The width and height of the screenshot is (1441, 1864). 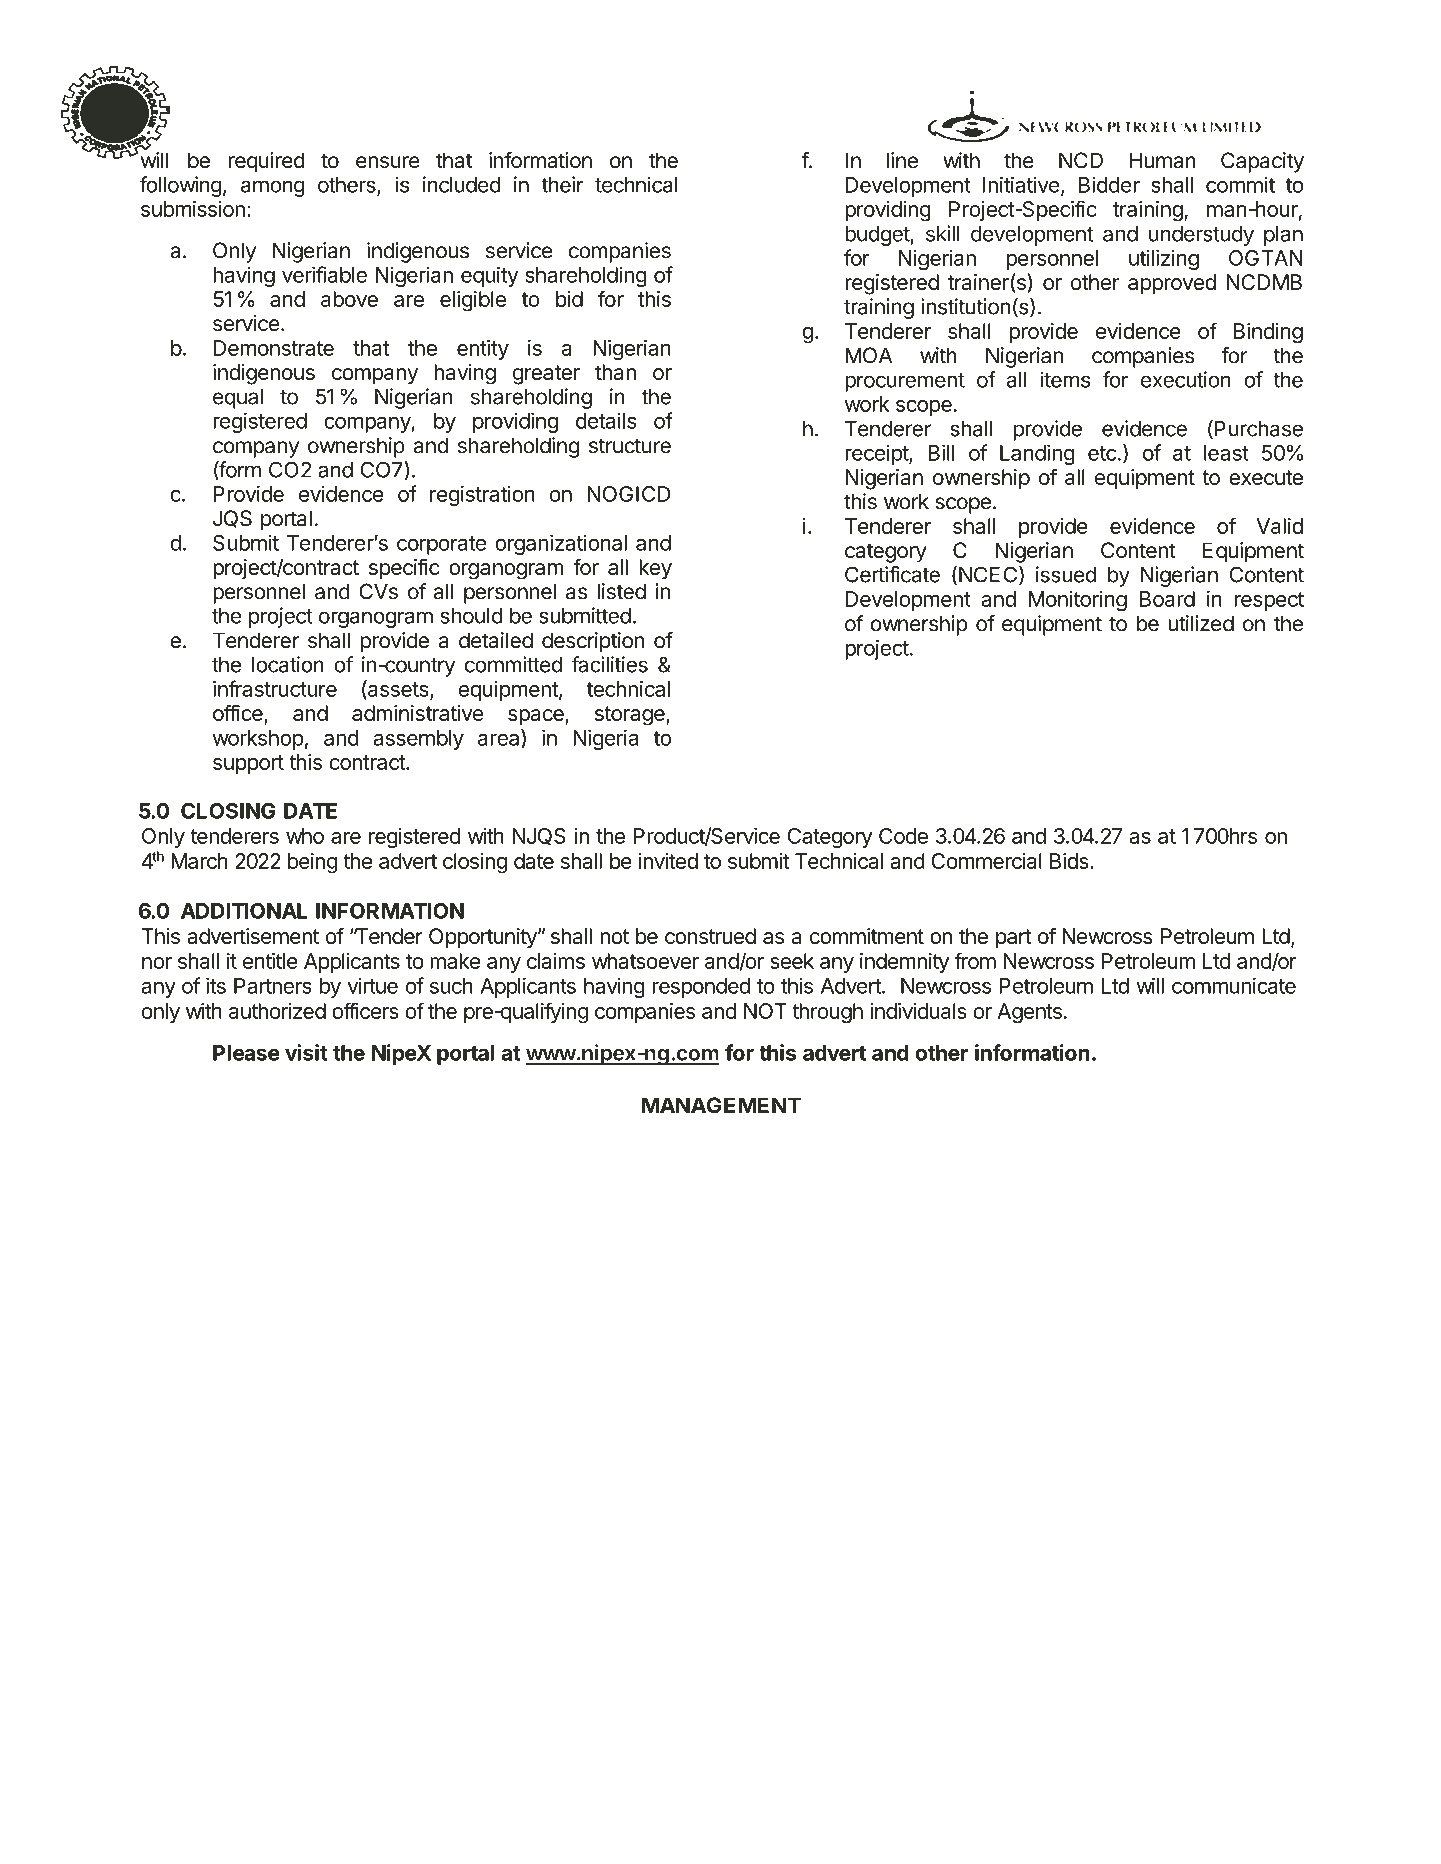 What do you see at coordinates (668, 861) in the screenshot?
I see `invited` at bounding box center [668, 861].
